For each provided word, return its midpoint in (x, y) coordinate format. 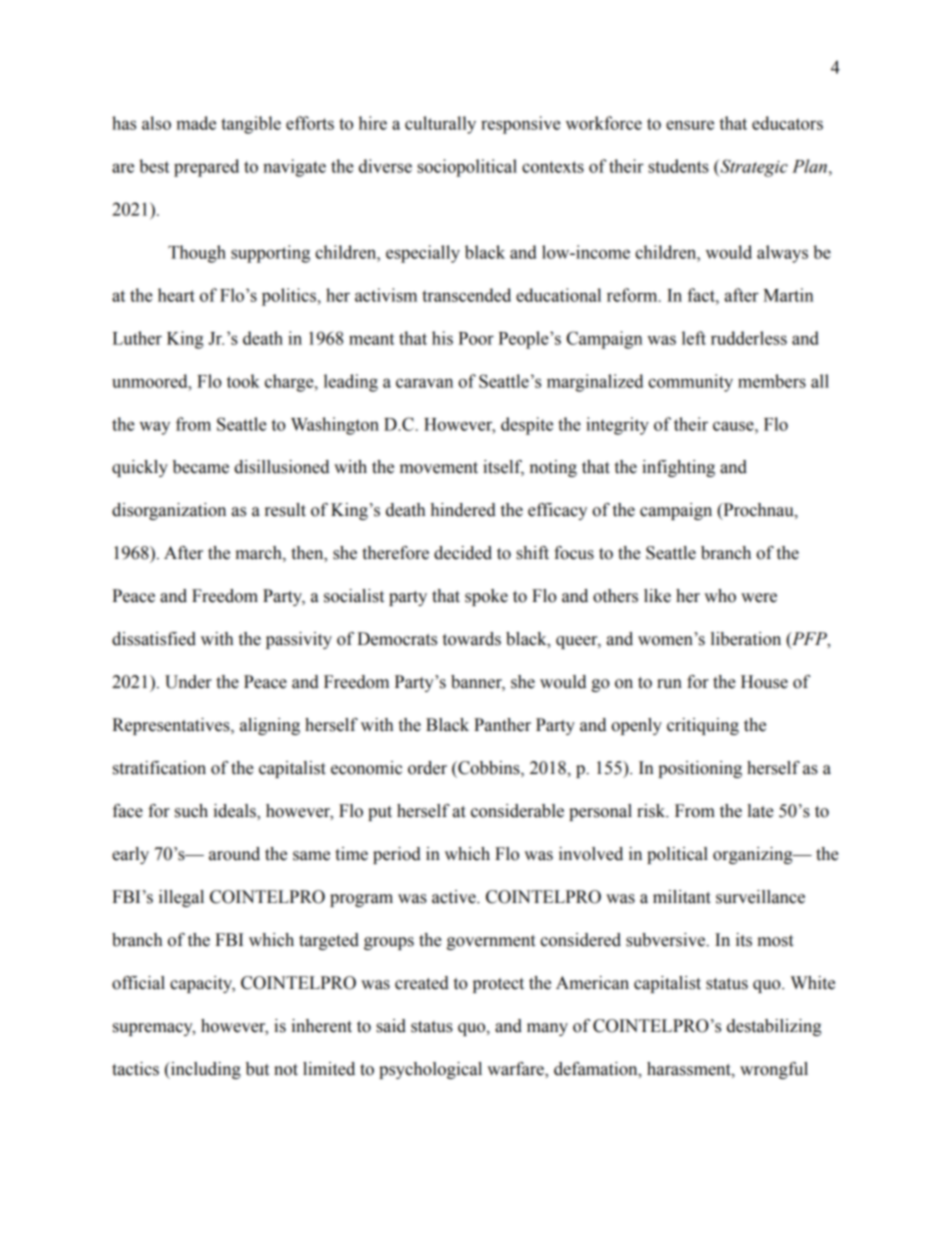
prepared (206, 168)
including (205, 1070)
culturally (440, 125)
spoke (486, 597)
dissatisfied (154, 639)
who (720, 596)
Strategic (753, 168)
